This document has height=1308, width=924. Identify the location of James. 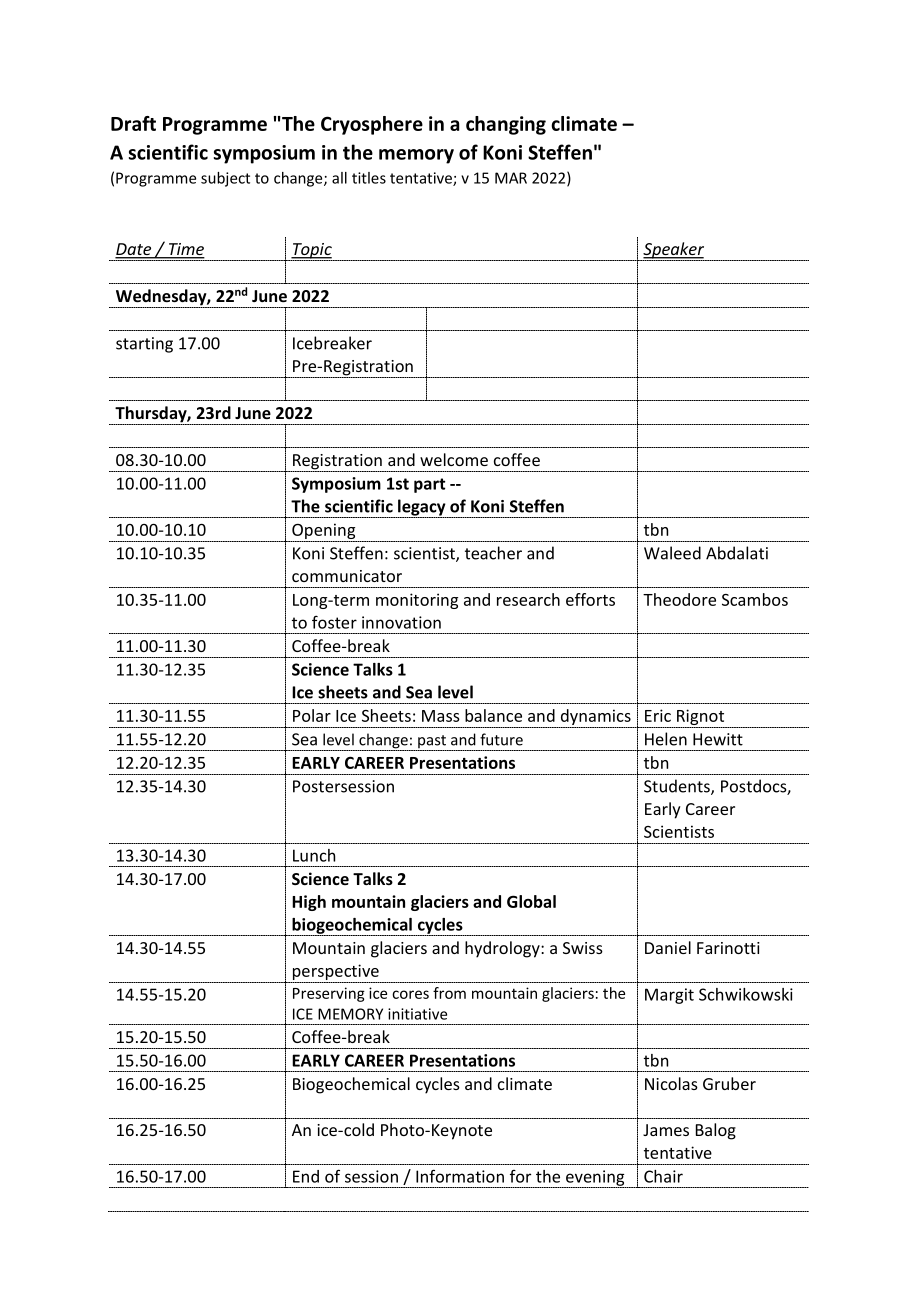
(666, 1130).
